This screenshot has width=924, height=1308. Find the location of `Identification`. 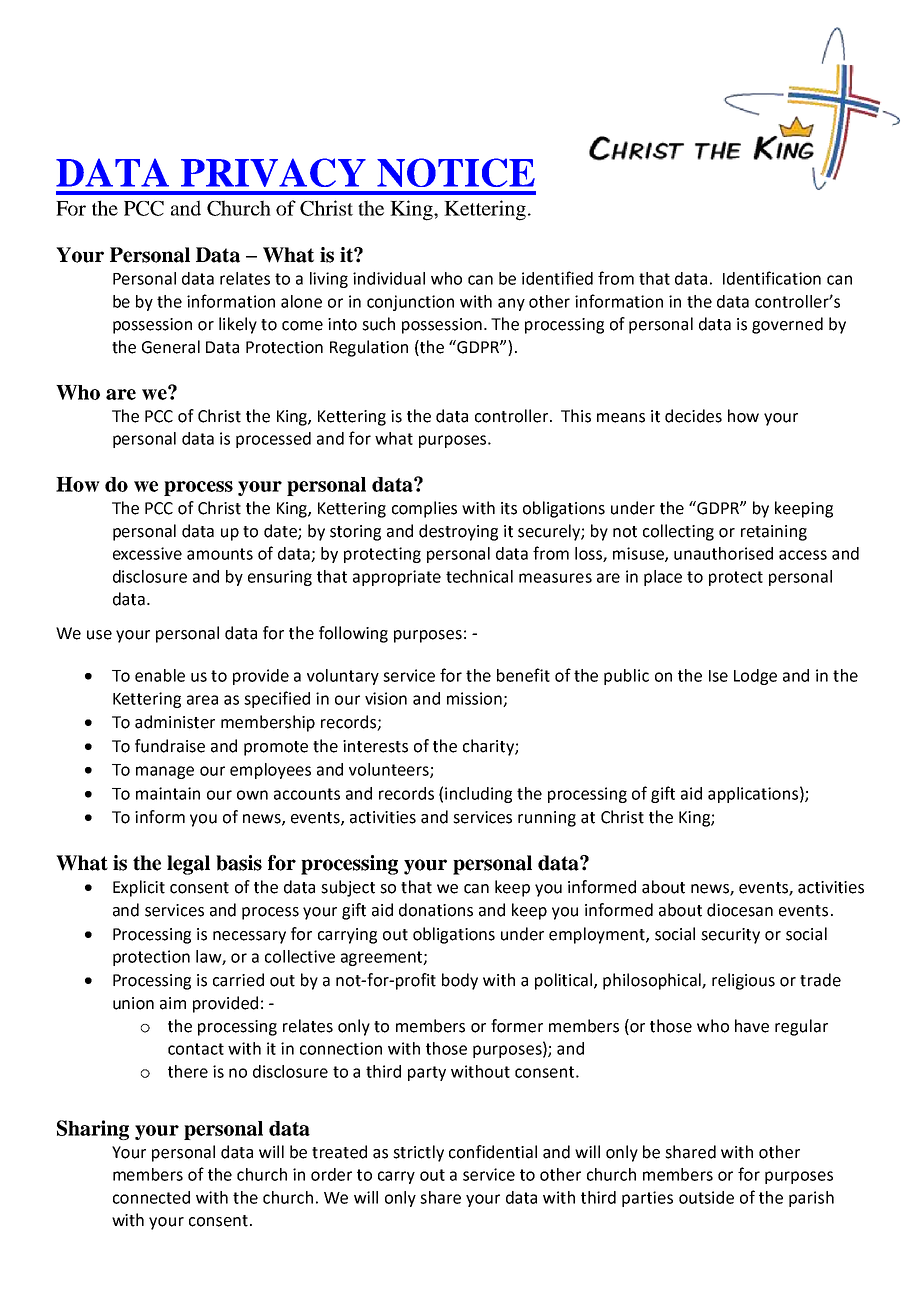

Identification is located at coordinates (772, 278).
